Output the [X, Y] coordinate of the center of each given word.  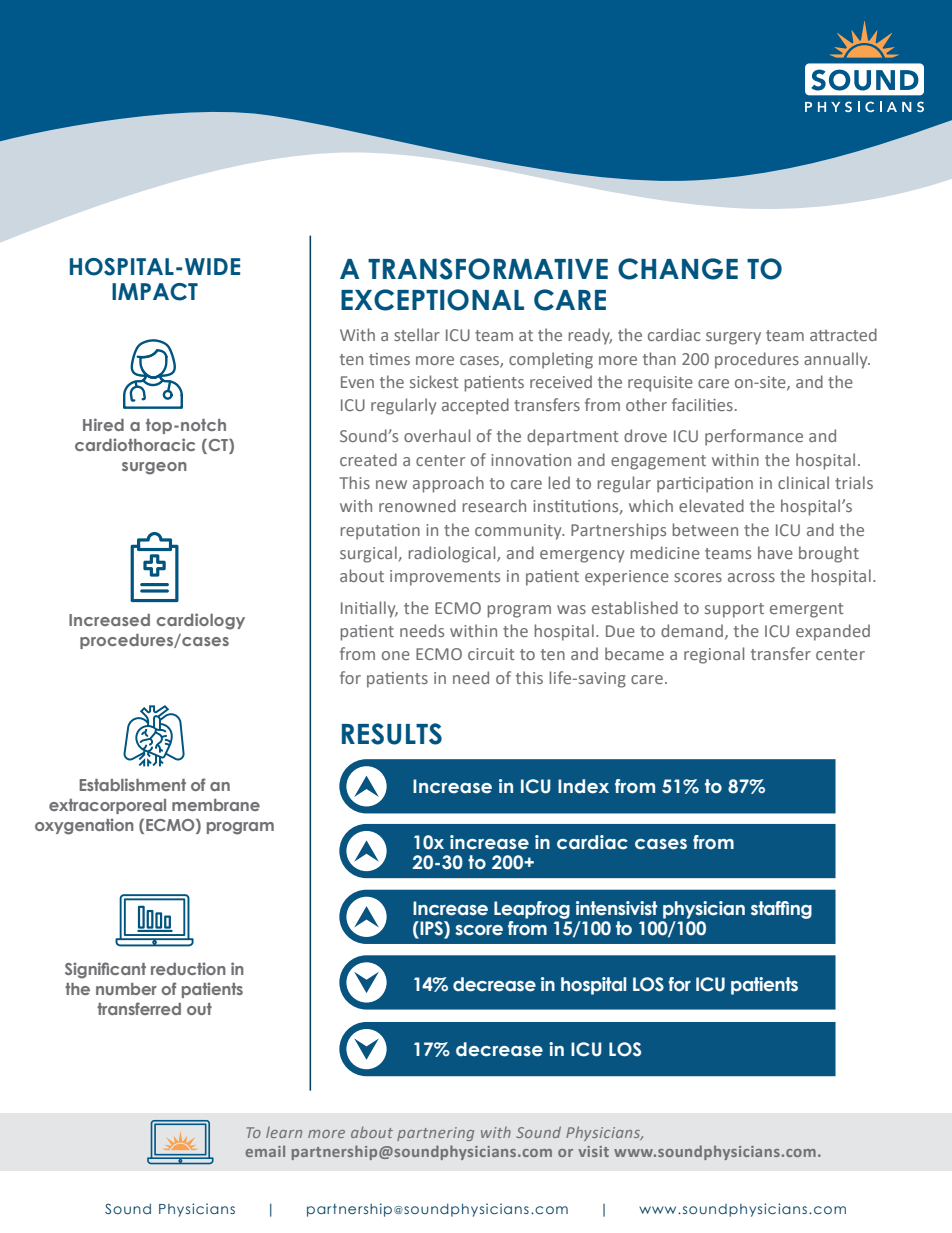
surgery [733, 338]
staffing [781, 910]
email [265, 1151]
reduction [188, 968]
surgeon [154, 468]
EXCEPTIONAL [432, 300]
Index [583, 786]
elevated [711, 505]
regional [714, 655]
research [494, 505]
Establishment [132, 784]
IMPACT [155, 292]
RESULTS [392, 734]
